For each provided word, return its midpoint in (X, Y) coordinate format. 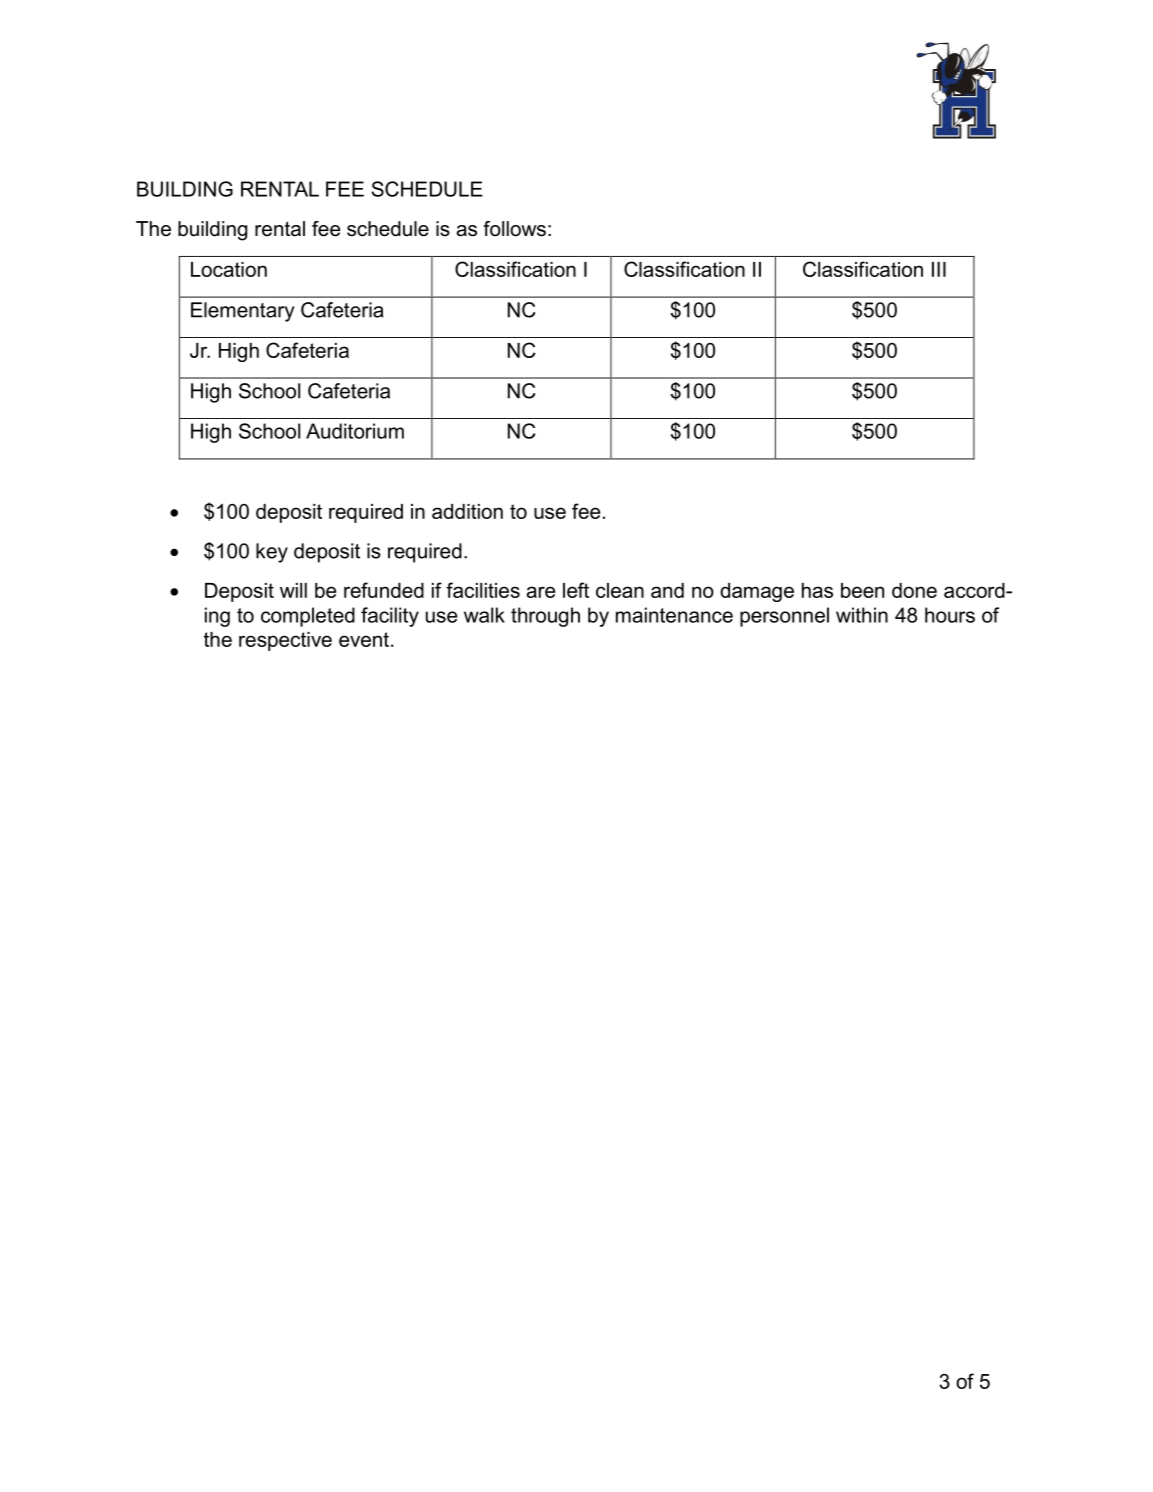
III (939, 269)
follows (514, 229)
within (862, 615)
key (272, 553)
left (576, 590)
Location (229, 269)
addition (467, 511)
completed (308, 617)
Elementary (243, 312)
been (862, 590)
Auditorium (355, 431)
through (545, 617)
